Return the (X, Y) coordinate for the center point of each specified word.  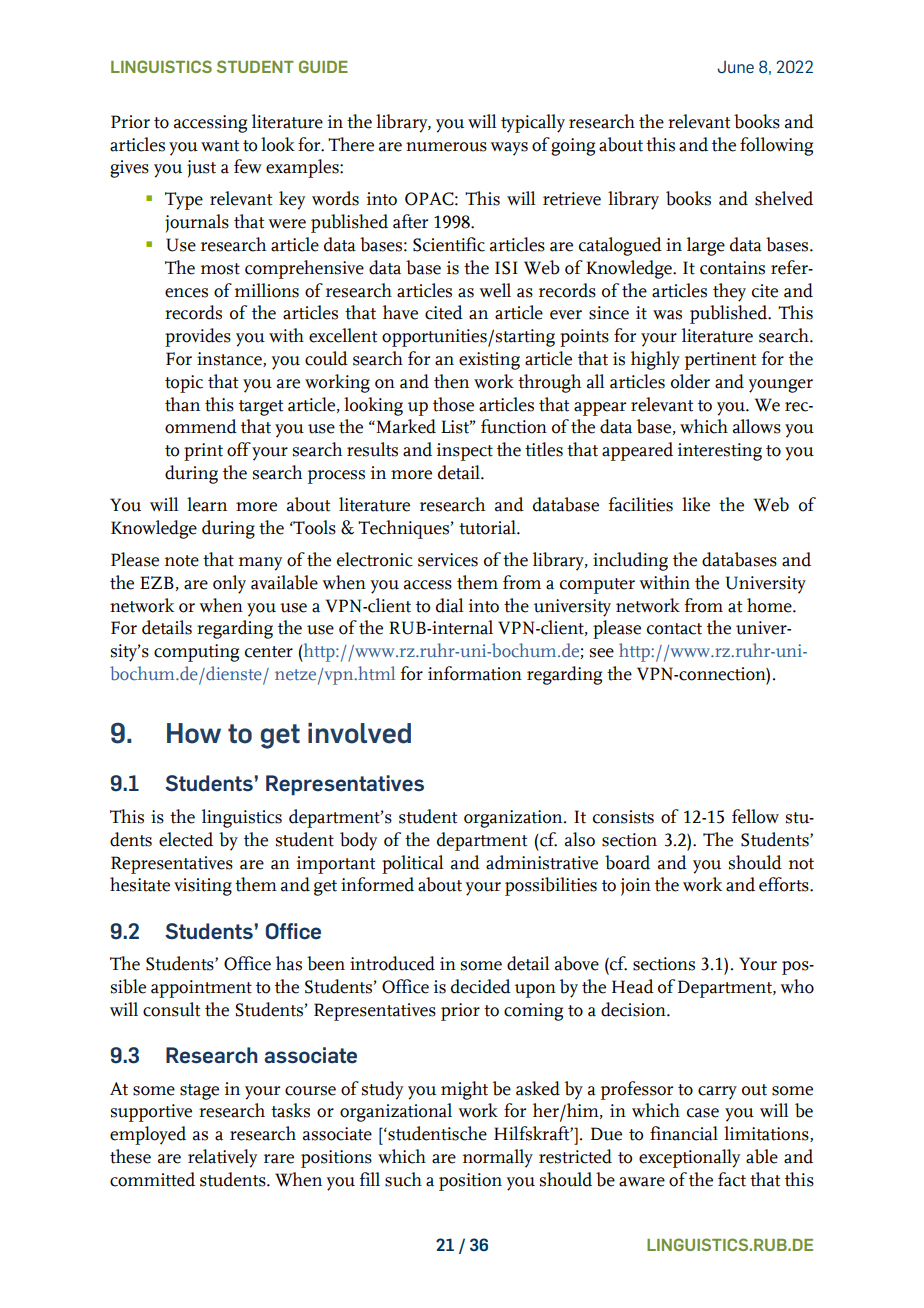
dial (449, 605)
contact (674, 629)
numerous (446, 147)
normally (498, 1158)
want (220, 146)
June (735, 67)
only (229, 584)
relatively (222, 1158)
